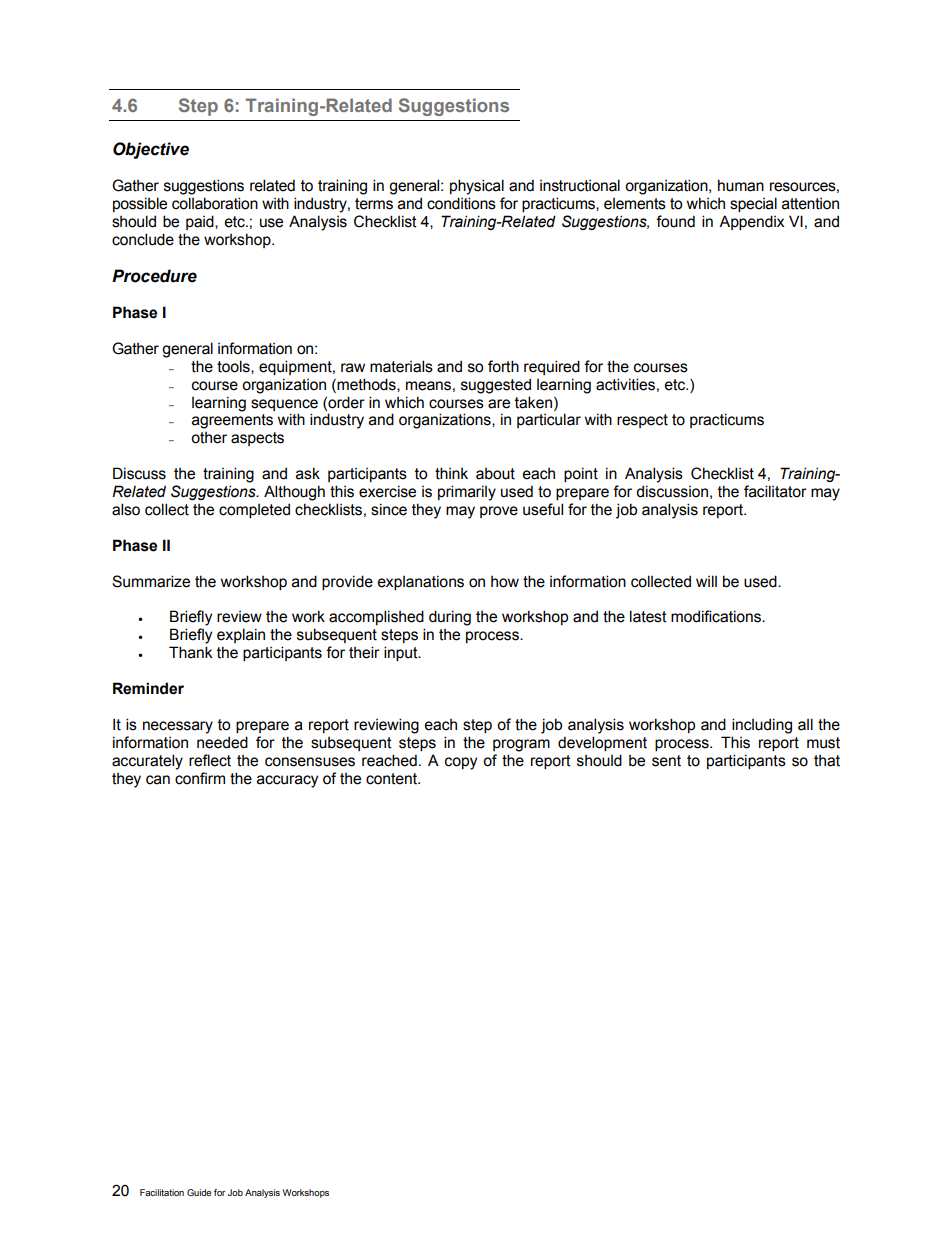  Describe the element at coordinates (215, 203) in the screenshot. I see `collaboration` at that location.
